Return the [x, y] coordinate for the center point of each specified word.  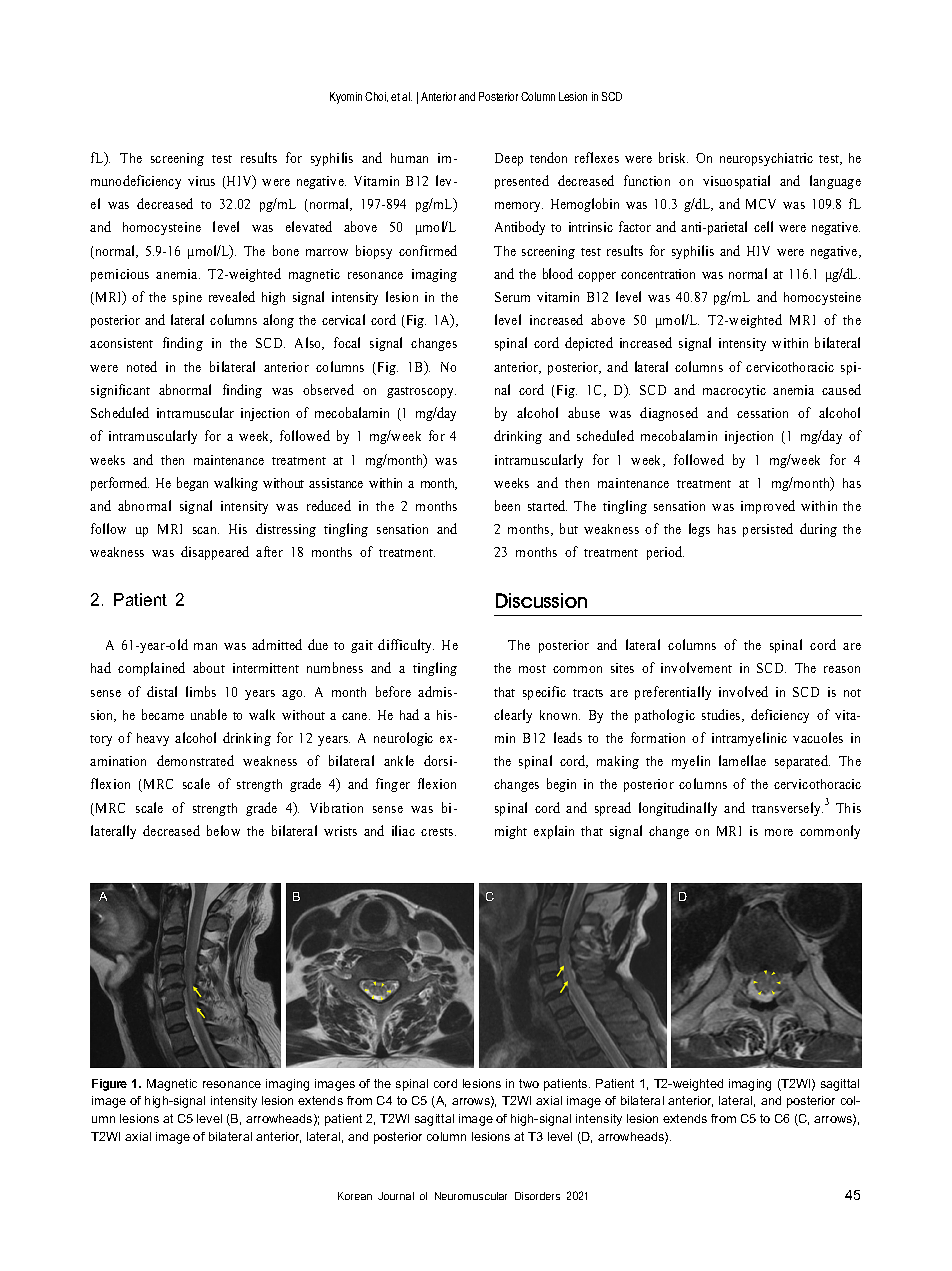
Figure [109, 1085]
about [209, 667]
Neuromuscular [471, 1196]
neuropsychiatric [766, 159]
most [532, 669]
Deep [509, 159]
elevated [309, 226]
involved [743, 691]
